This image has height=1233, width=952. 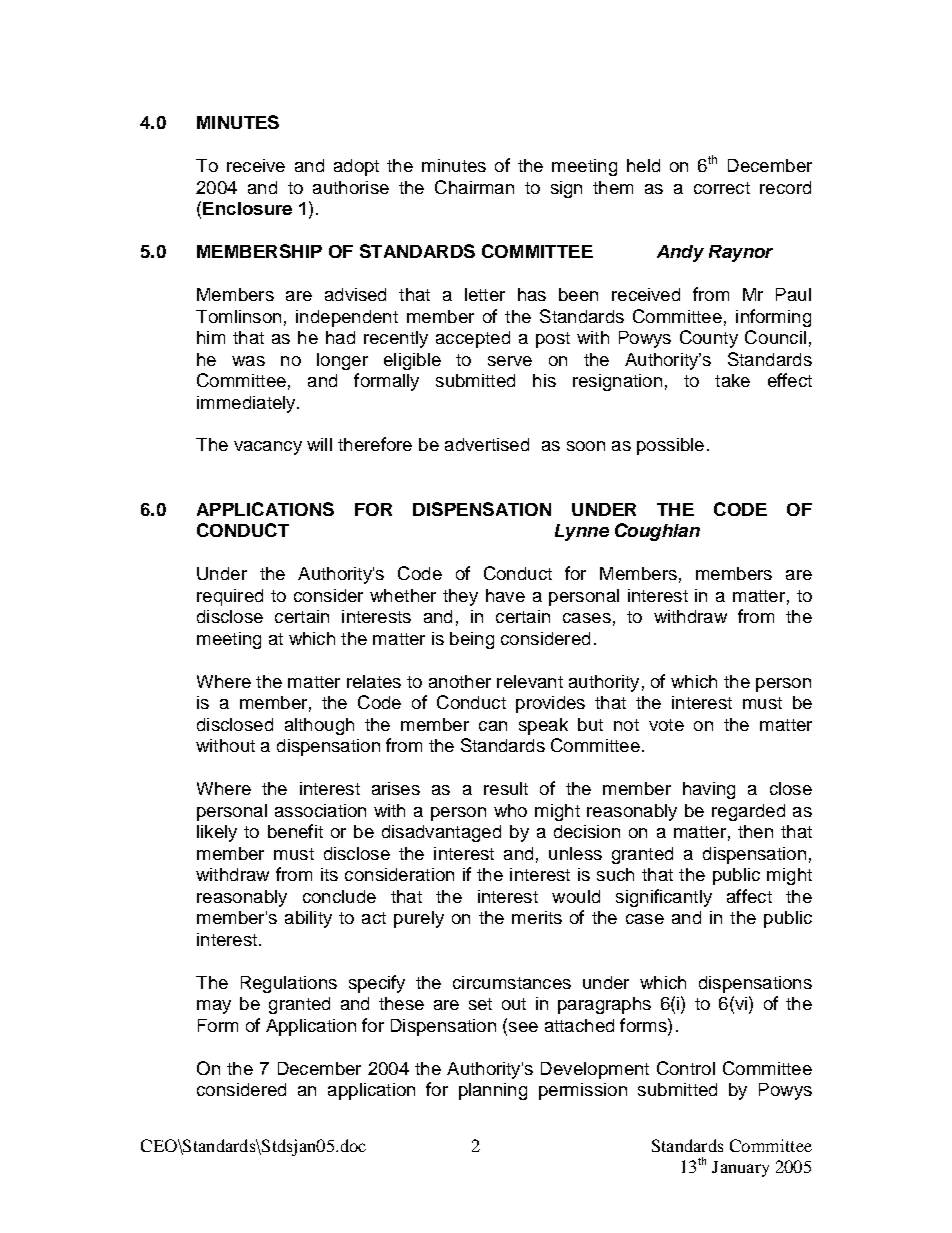 I want to click on Chairman, so click(x=474, y=187).
